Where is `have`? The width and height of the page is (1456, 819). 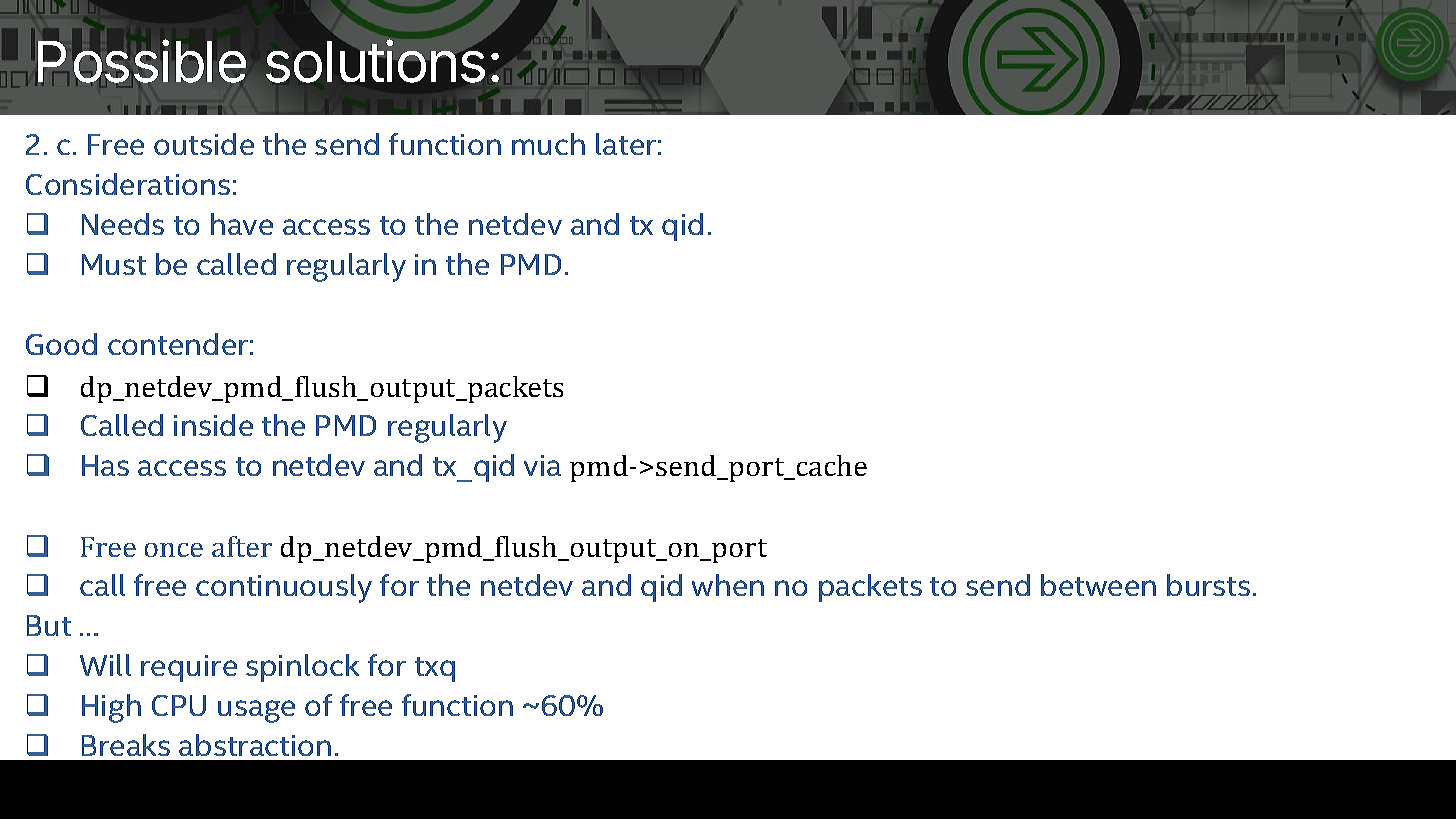
have is located at coordinates (242, 224).
